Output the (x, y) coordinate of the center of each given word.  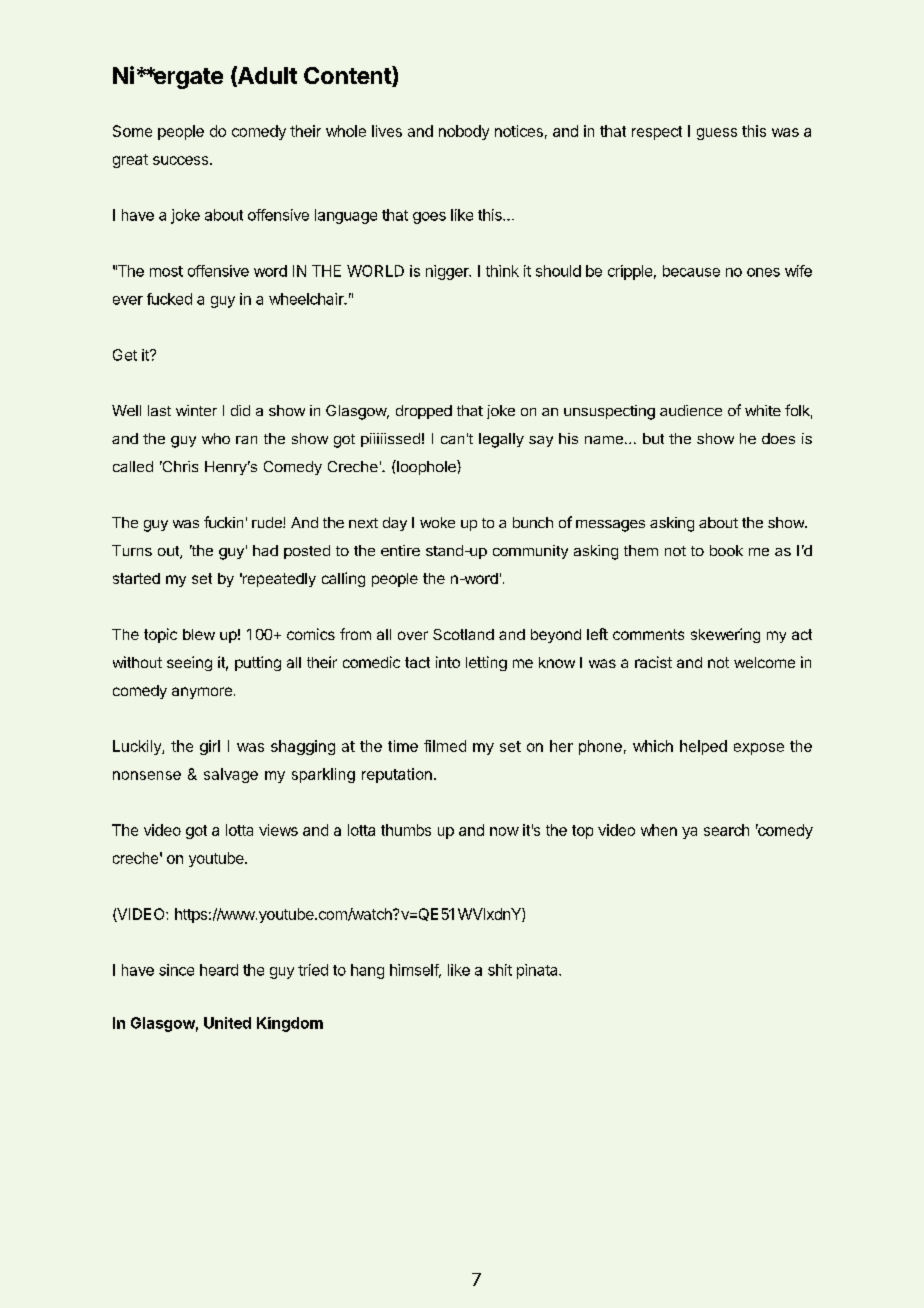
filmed (445, 746)
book (726, 550)
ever (128, 300)
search (726, 830)
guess (717, 134)
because (691, 271)
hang (367, 971)
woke (437, 522)
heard (219, 970)
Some (132, 131)
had (265, 550)
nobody (464, 132)
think (502, 271)
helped (703, 747)
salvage (231, 775)
